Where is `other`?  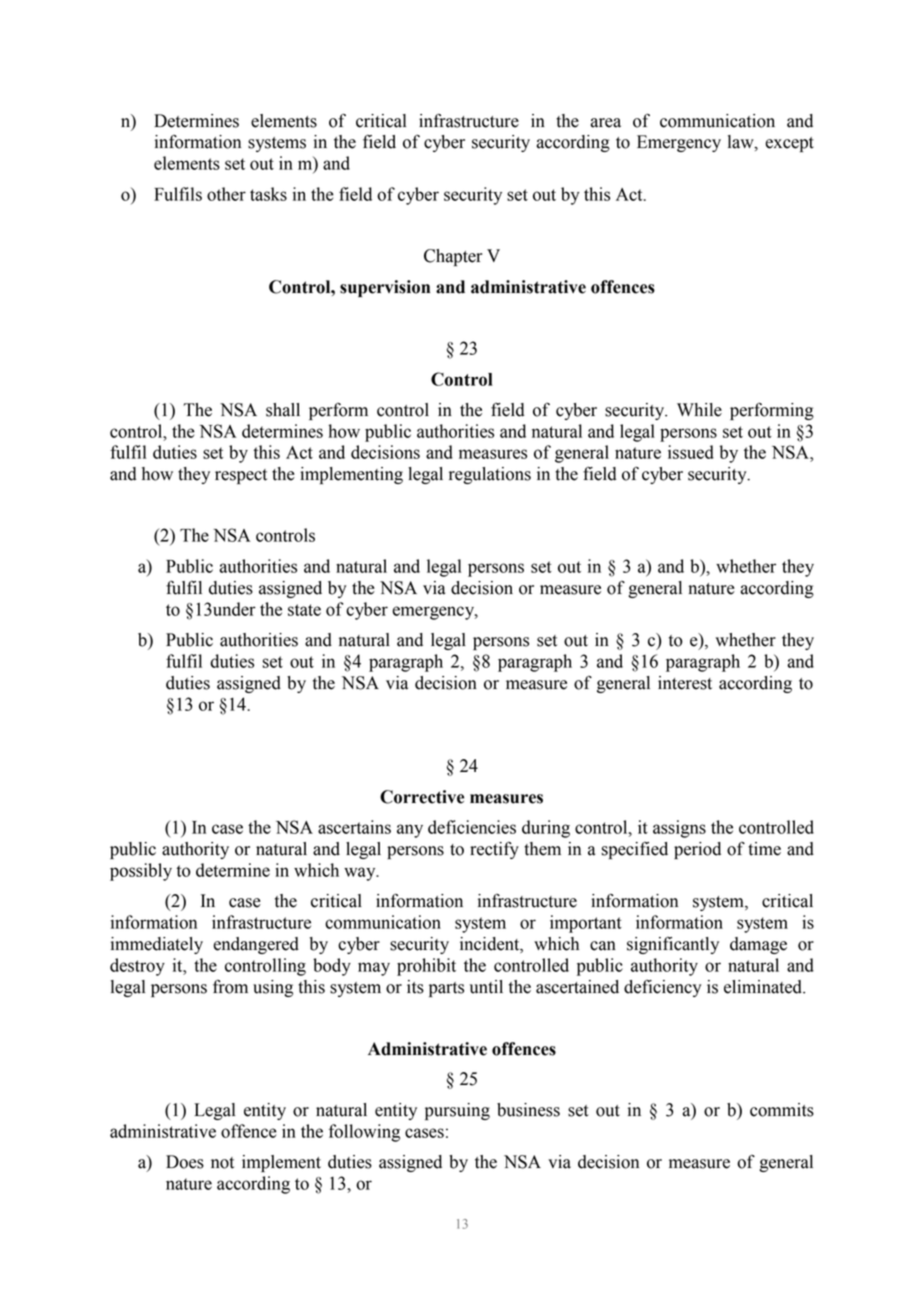 other is located at coordinates (226, 194).
